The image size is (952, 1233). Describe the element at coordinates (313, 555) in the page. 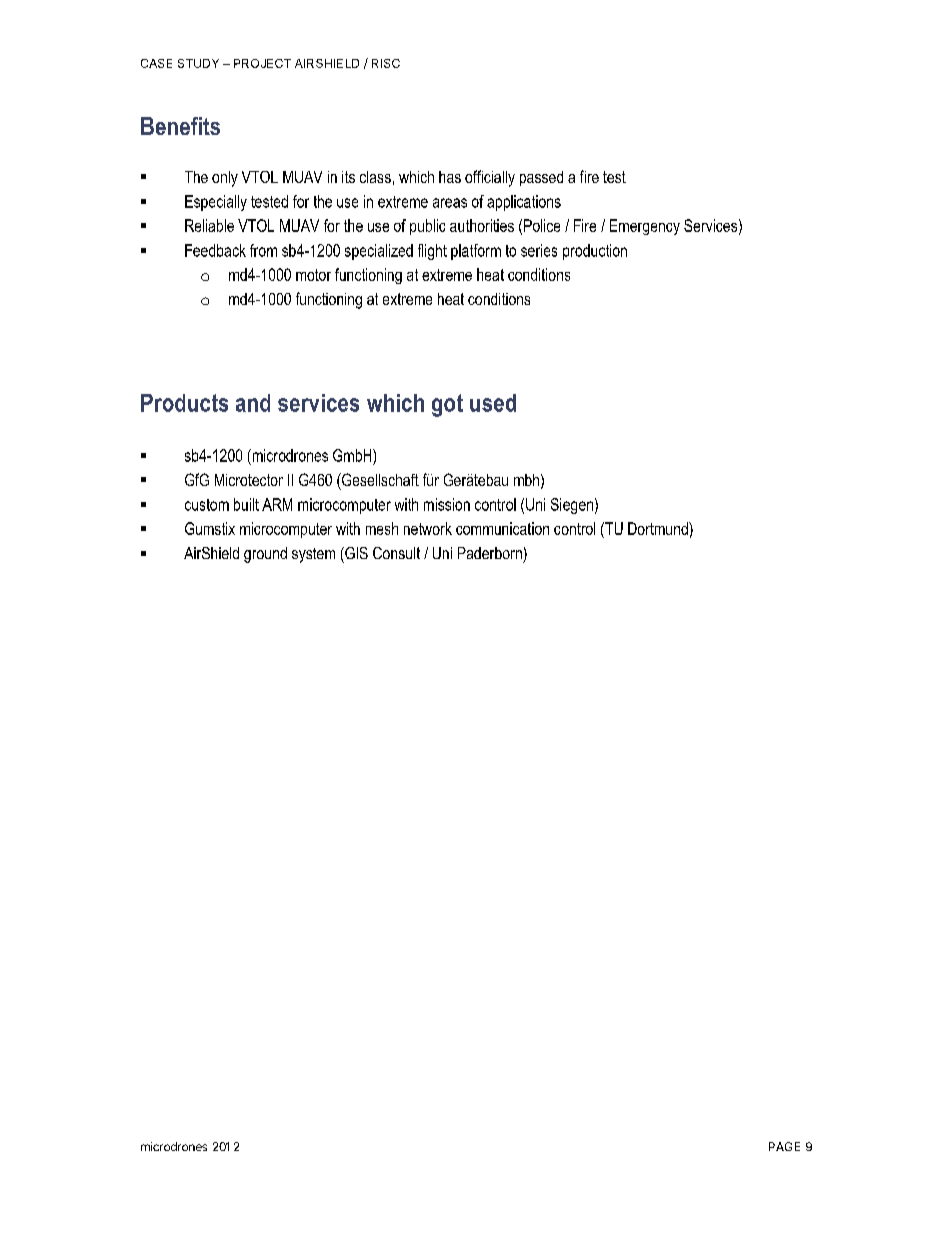

I see `system` at that location.
